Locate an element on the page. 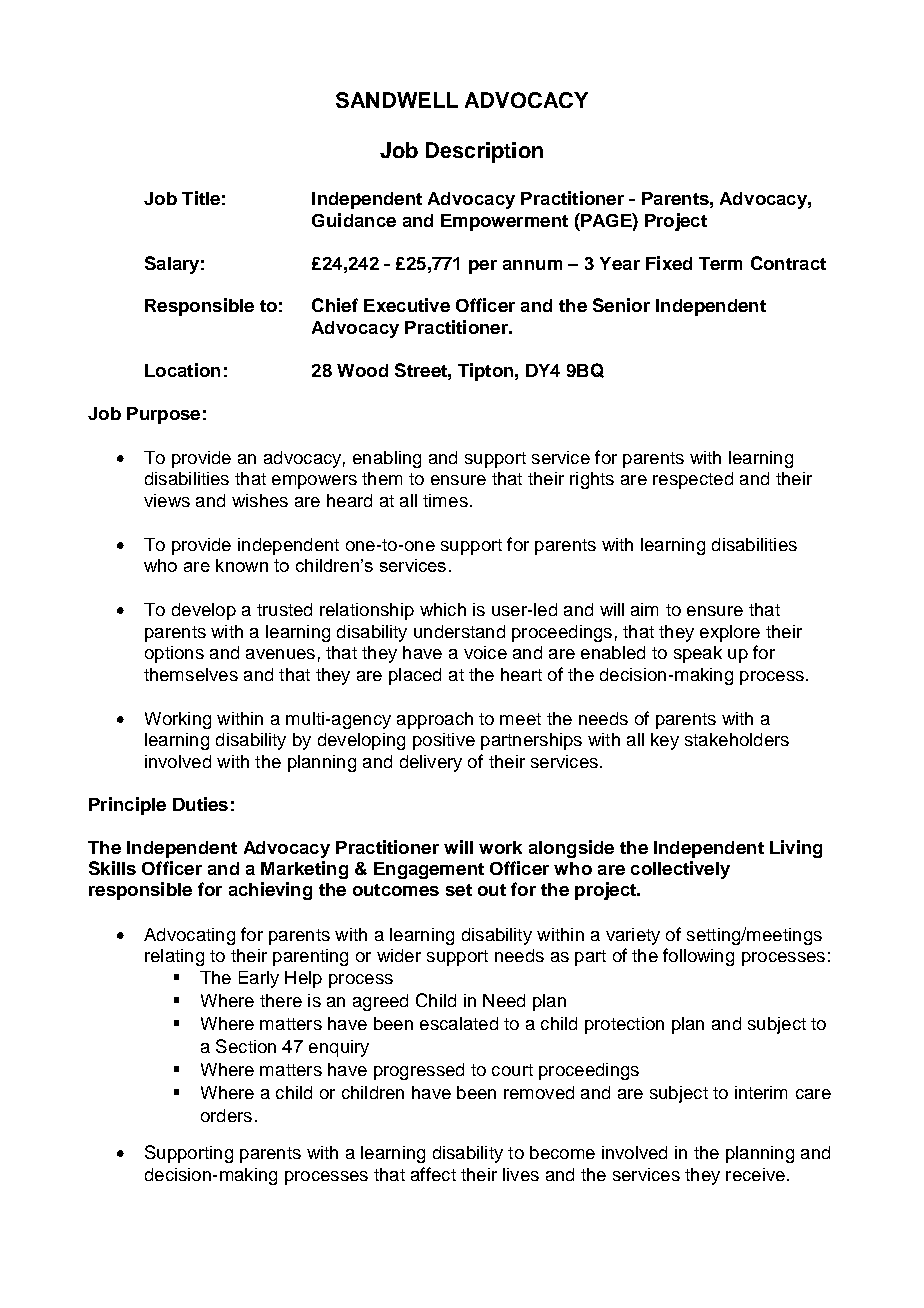  Title is located at coordinates (201, 198).
